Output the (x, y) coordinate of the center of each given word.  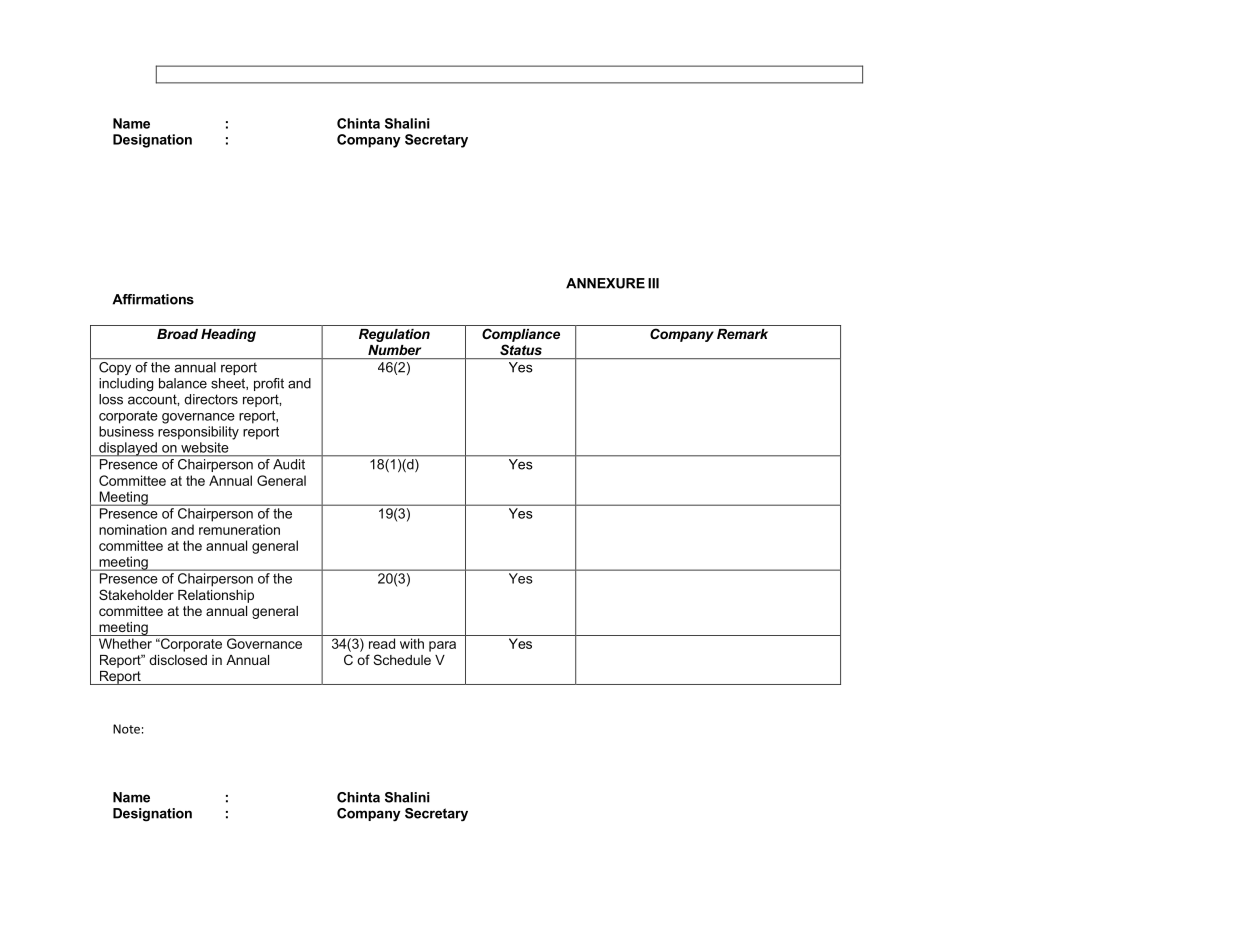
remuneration (239, 529)
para (442, 646)
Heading (228, 335)
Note (126, 729)
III (653, 283)
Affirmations (153, 299)
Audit (289, 464)
